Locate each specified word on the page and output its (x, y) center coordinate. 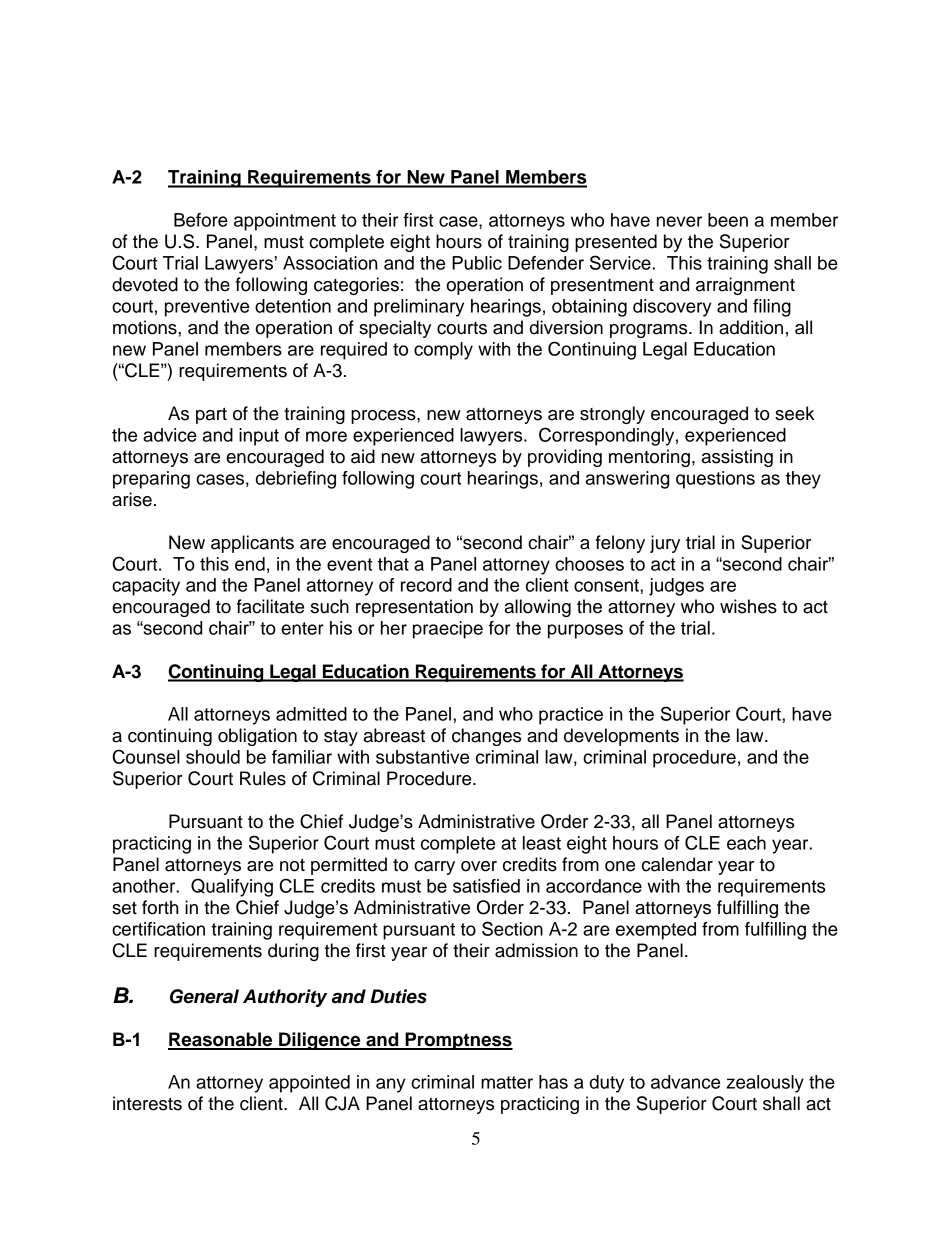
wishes (748, 606)
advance (685, 1082)
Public (477, 263)
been (728, 220)
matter (507, 1082)
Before (201, 220)
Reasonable (221, 1040)
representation (414, 608)
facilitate (270, 606)
